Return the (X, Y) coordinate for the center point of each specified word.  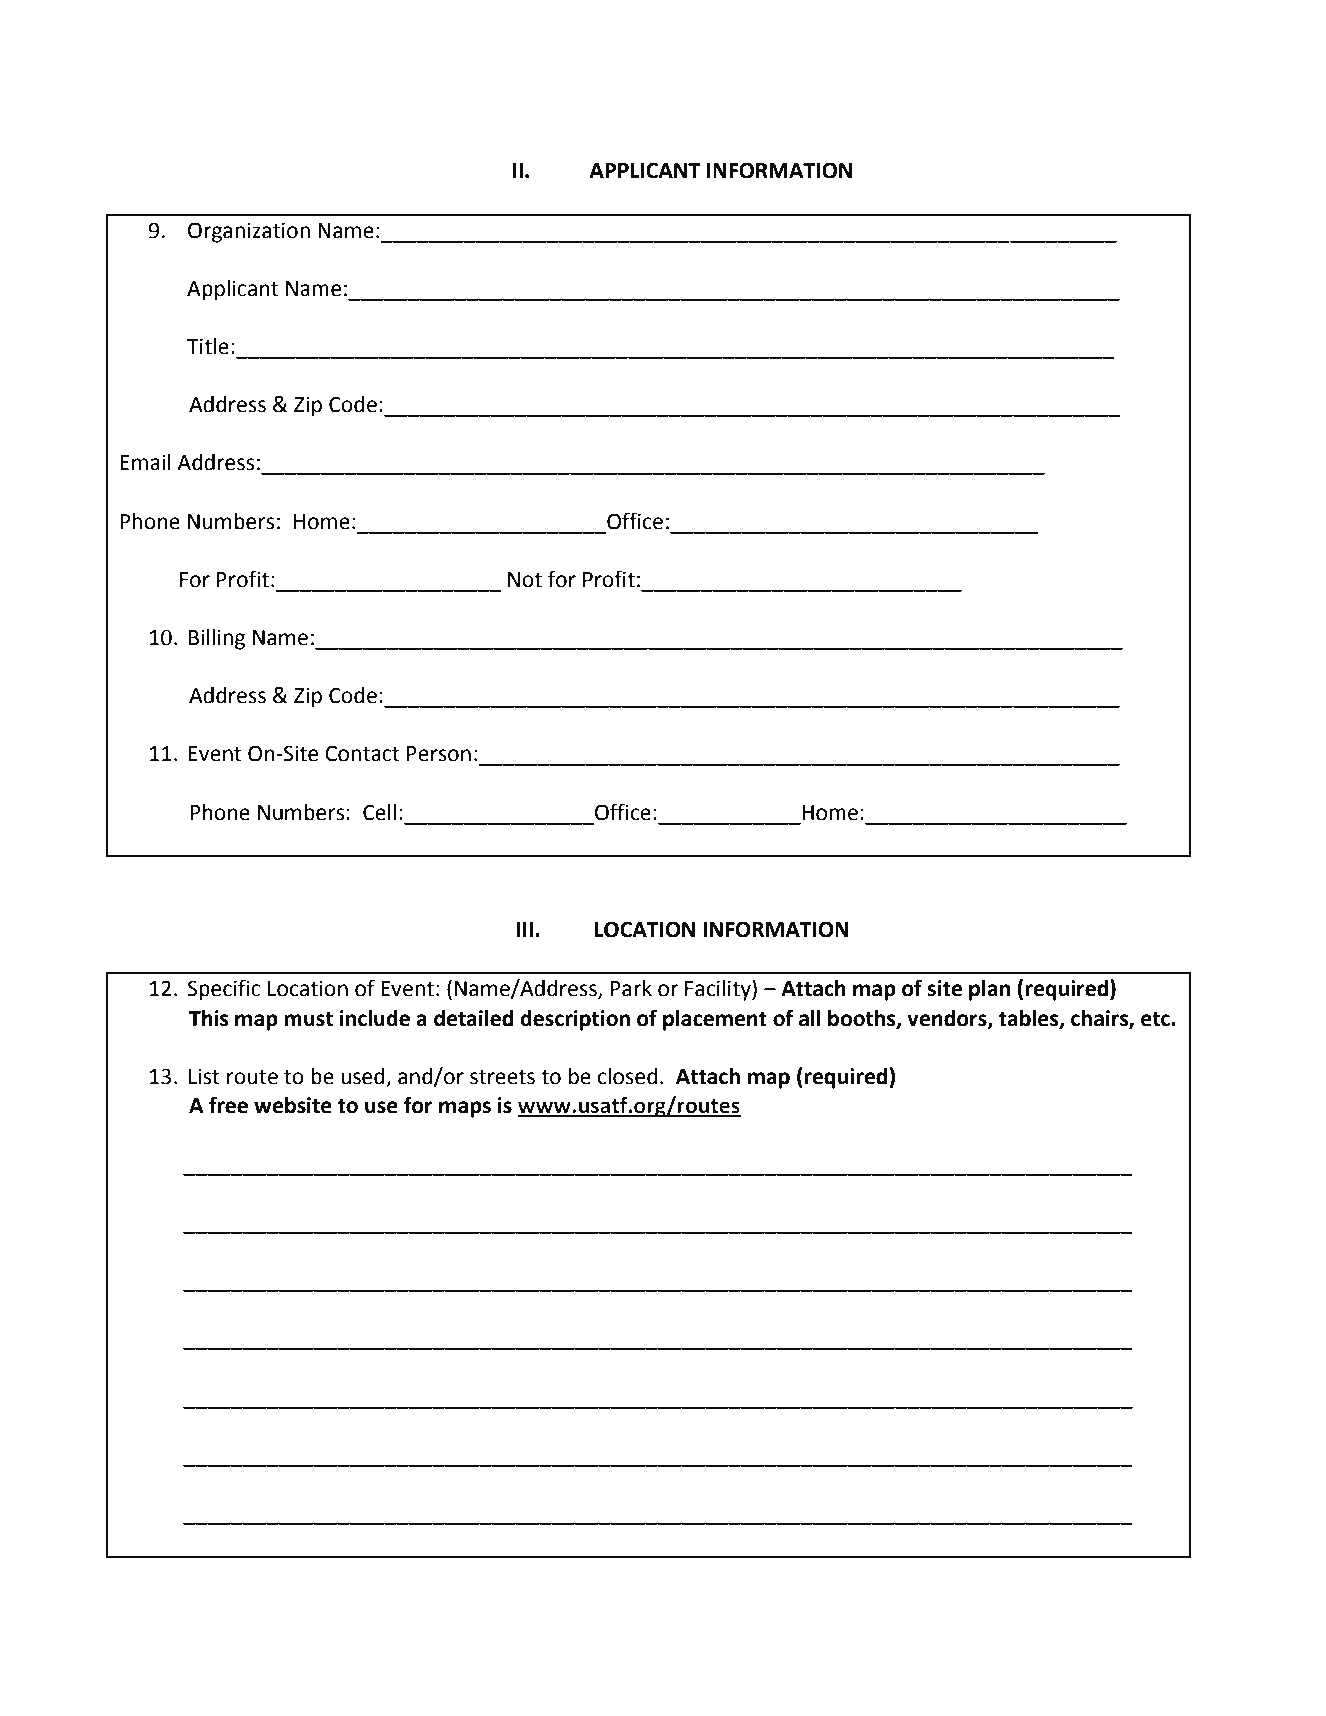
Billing (217, 639)
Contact (362, 753)
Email (145, 462)
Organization (249, 232)
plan (990, 990)
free (228, 1105)
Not (525, 580)
